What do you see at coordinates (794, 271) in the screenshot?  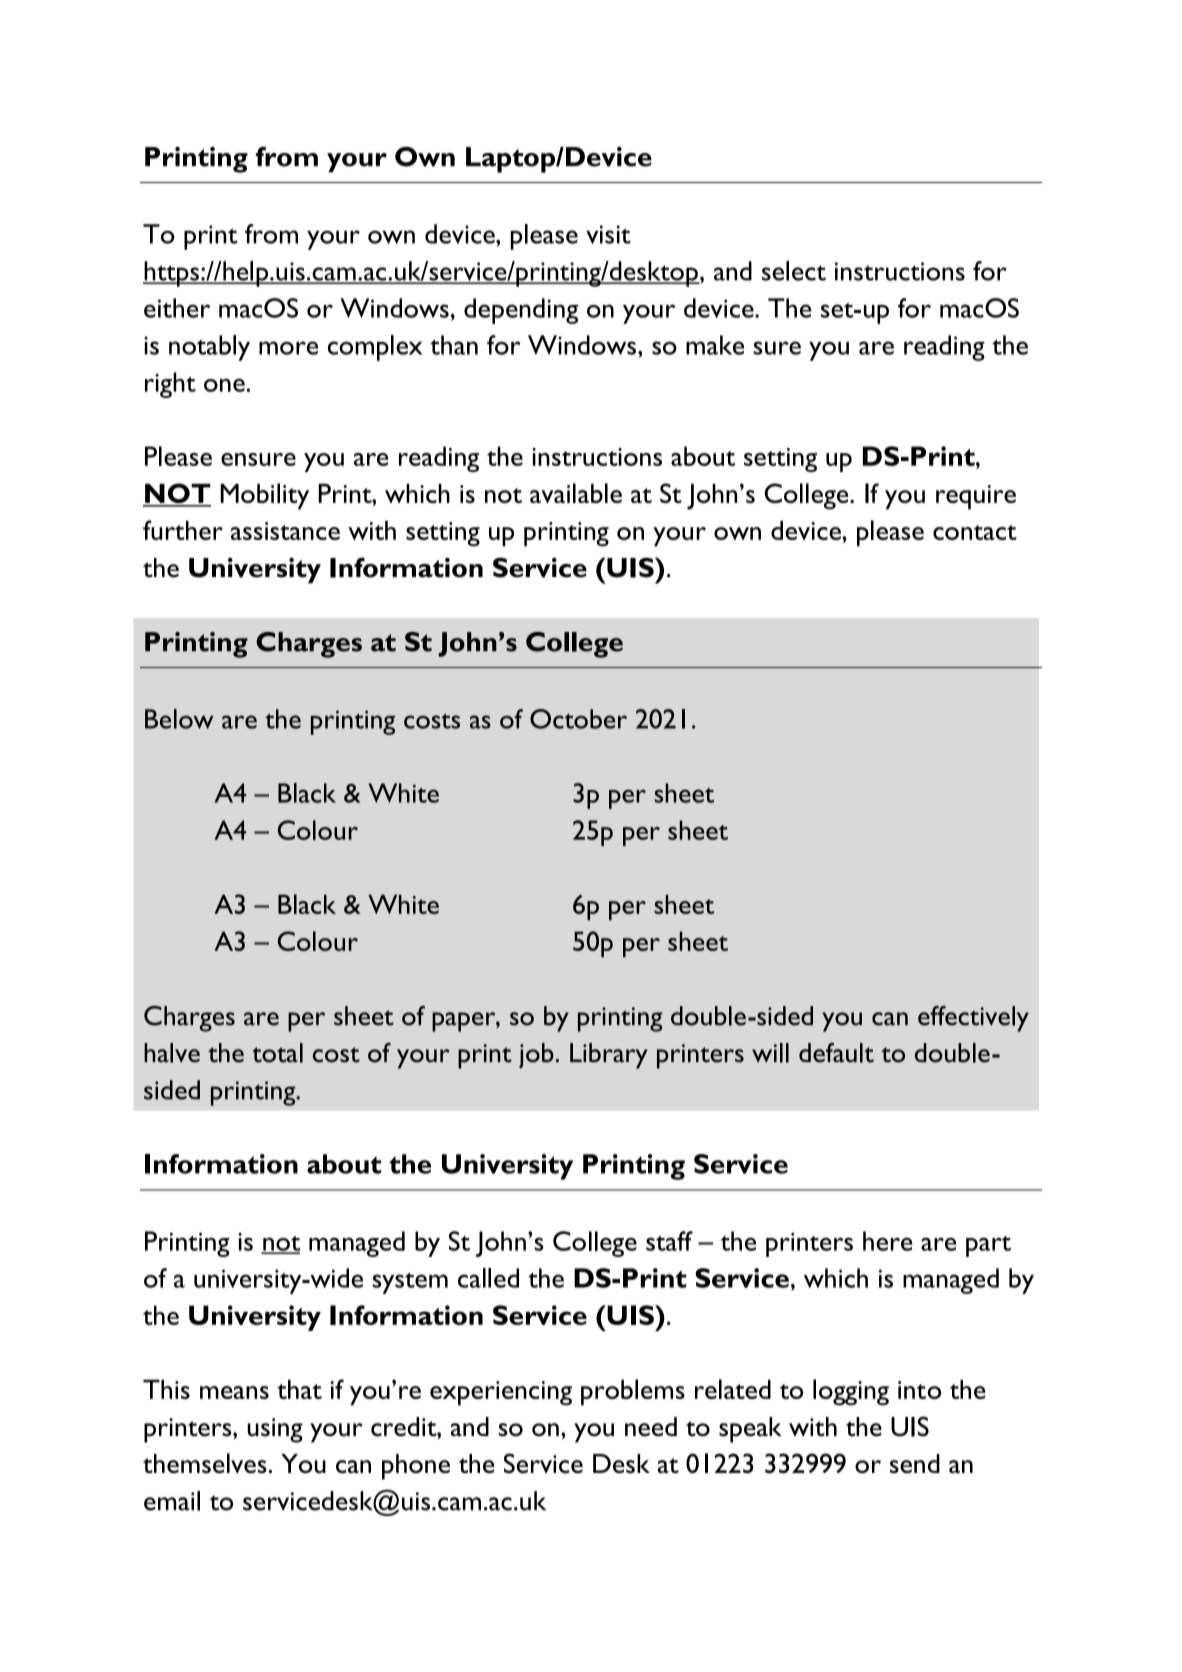 I see `select` at bounding box center [794, 271].
